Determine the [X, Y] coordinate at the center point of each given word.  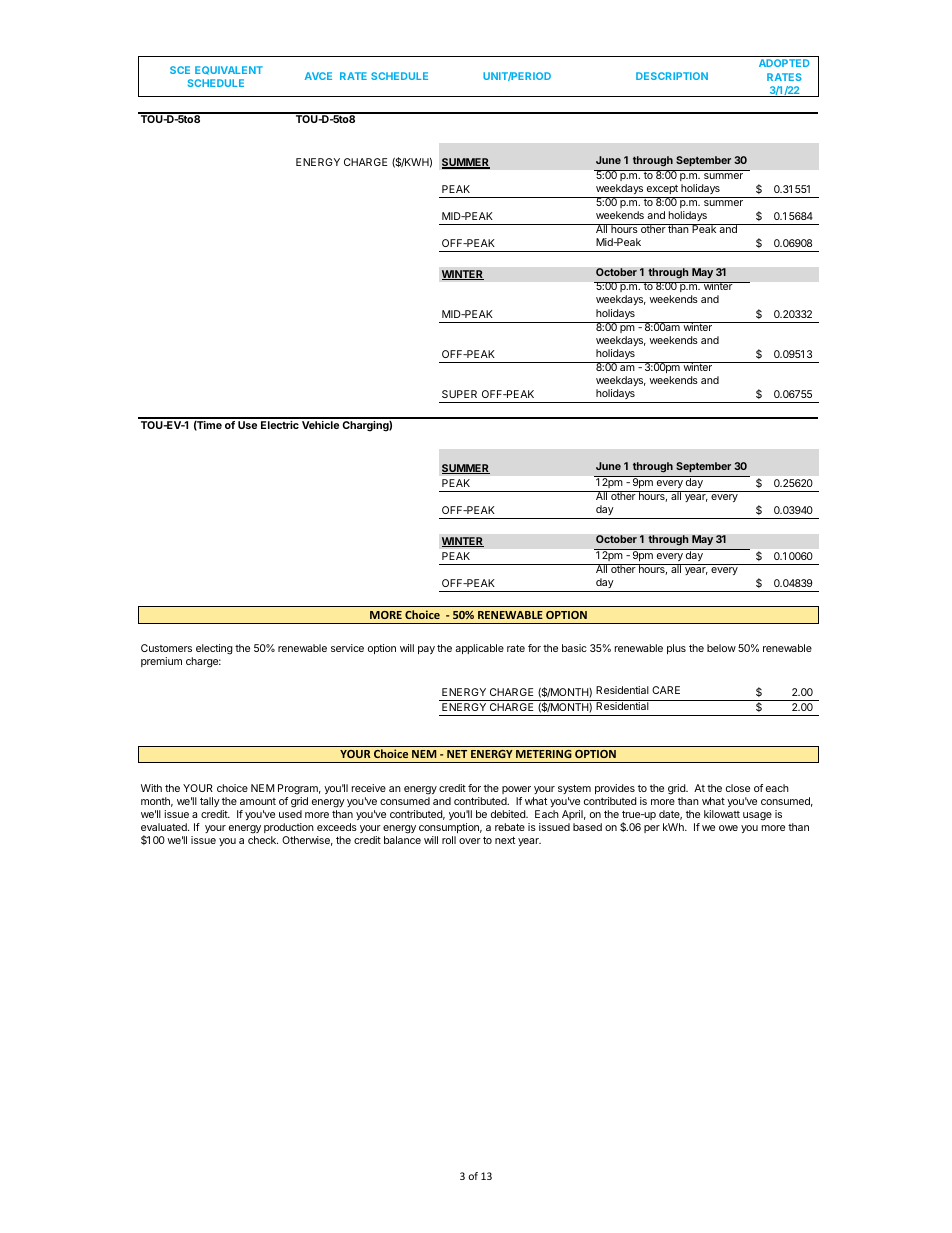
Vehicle [320, 425]
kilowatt [722, 814]
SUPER [459, 394]
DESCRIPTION [672, 76]
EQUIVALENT [229, 70]
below [721, 648]
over [470, 841]
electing [214, 649]
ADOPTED [784, 63]
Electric [280, 425]
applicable [479, 649]
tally [210, 802]
